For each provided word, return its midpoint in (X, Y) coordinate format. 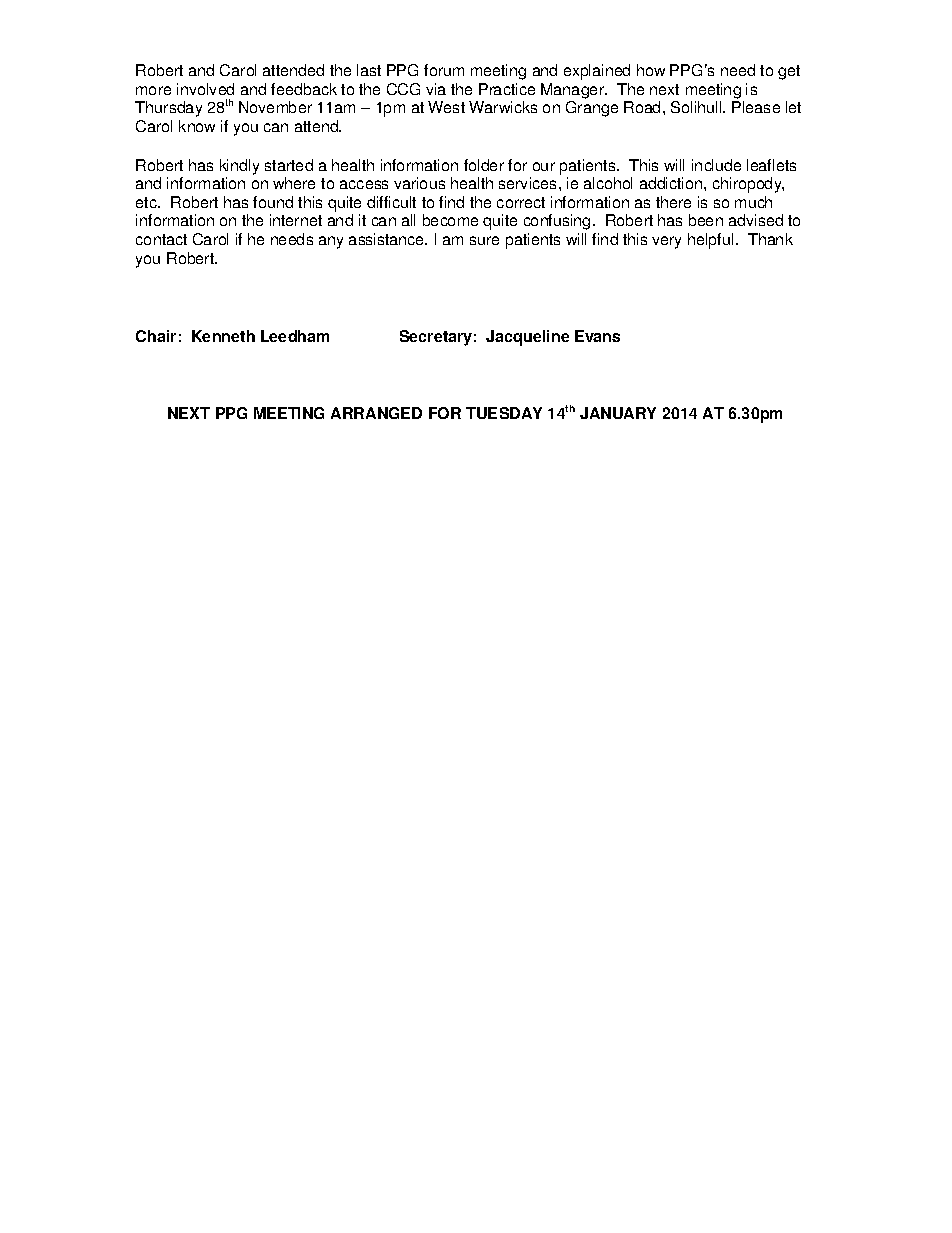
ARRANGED (376, 413)
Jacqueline (527, 338)
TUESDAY (504, 413)
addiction (672, 183)
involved (205, 89)
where (294, 183)
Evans (597, 336)
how (651, 70)
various (419, 183)
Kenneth (223, 336)
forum (444, 70)
